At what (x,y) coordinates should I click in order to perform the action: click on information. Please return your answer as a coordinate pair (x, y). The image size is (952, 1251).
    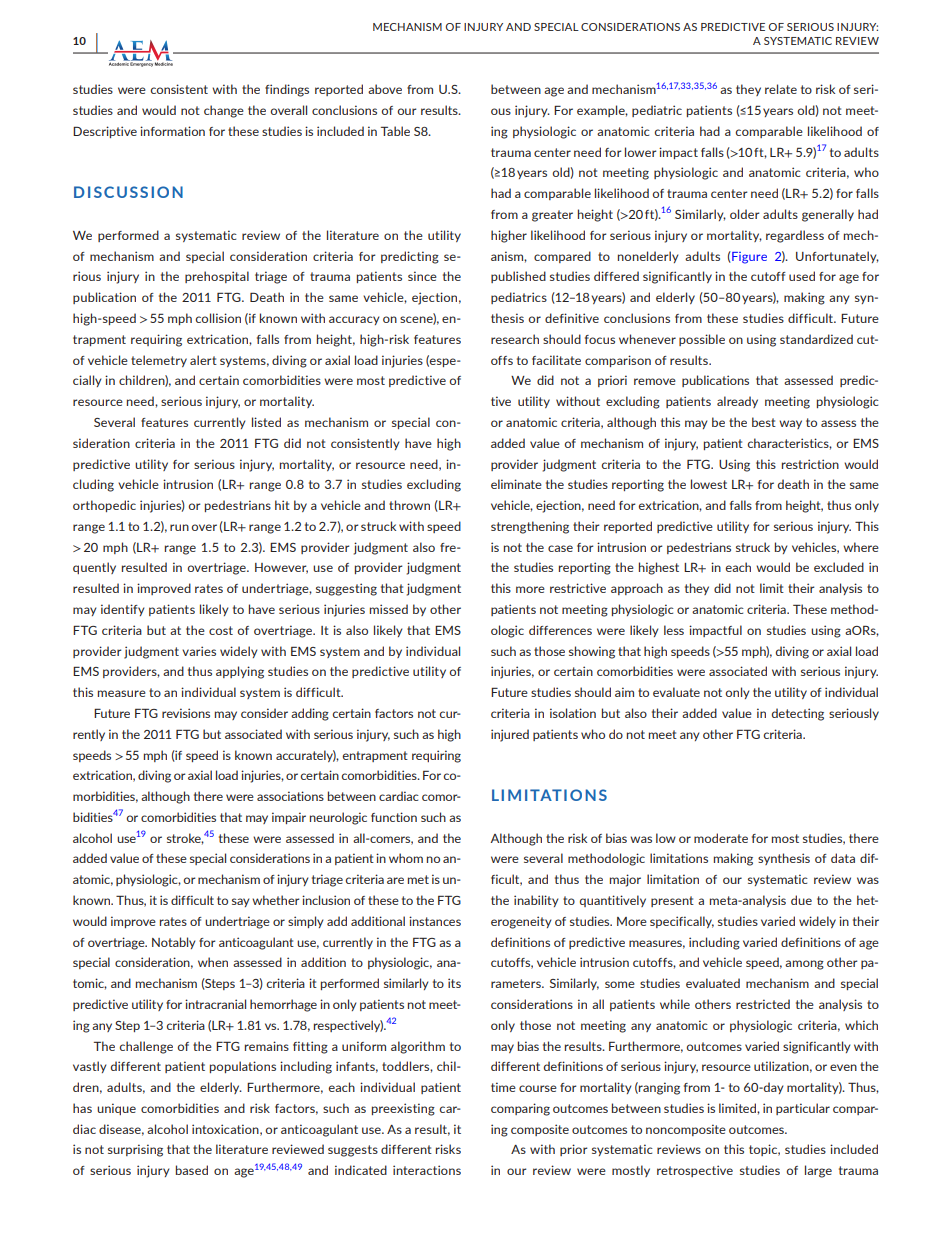
    Looking at the image, I should click on (172, 131).
